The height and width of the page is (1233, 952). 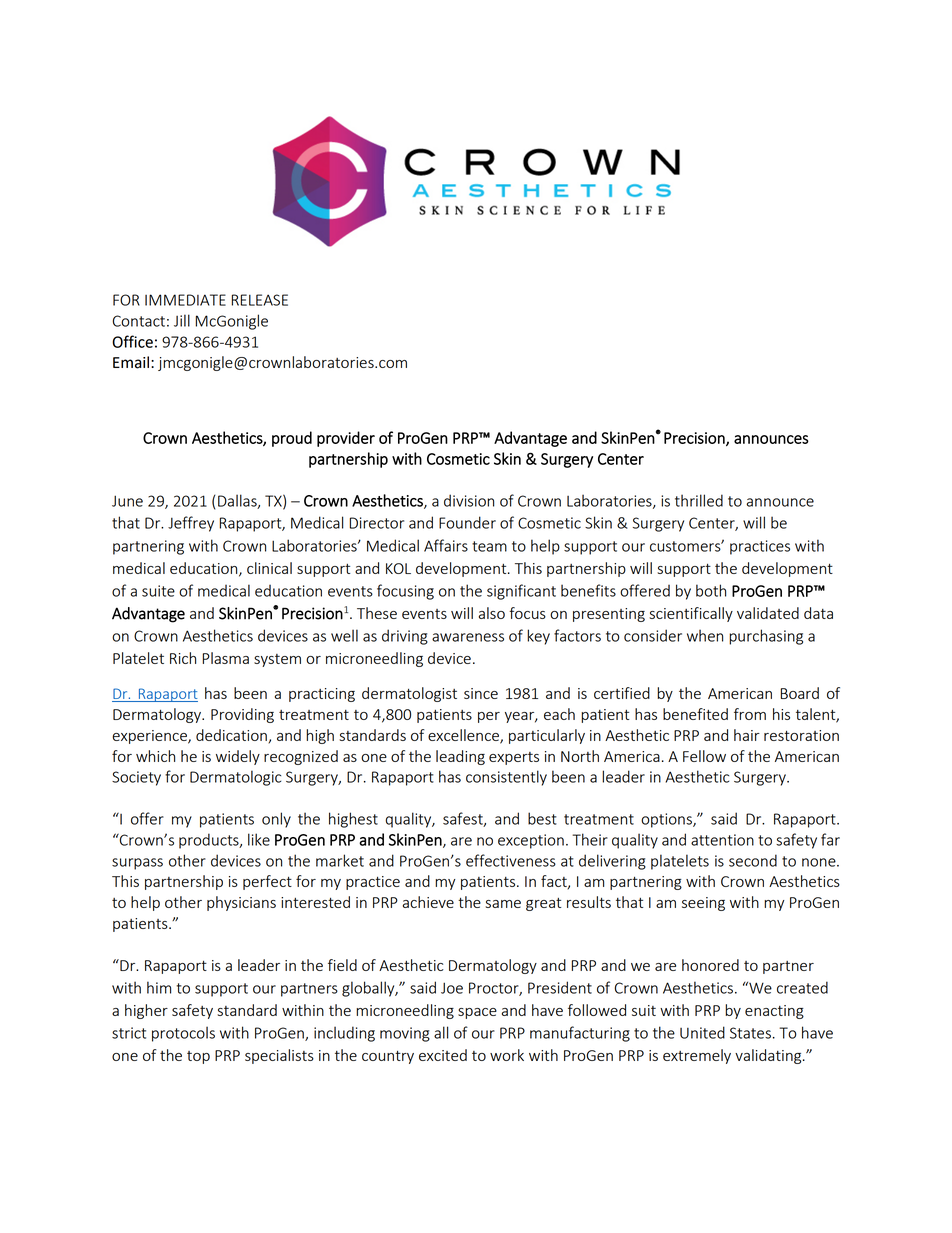 I want to click on both, so click(x=711, y=590).
